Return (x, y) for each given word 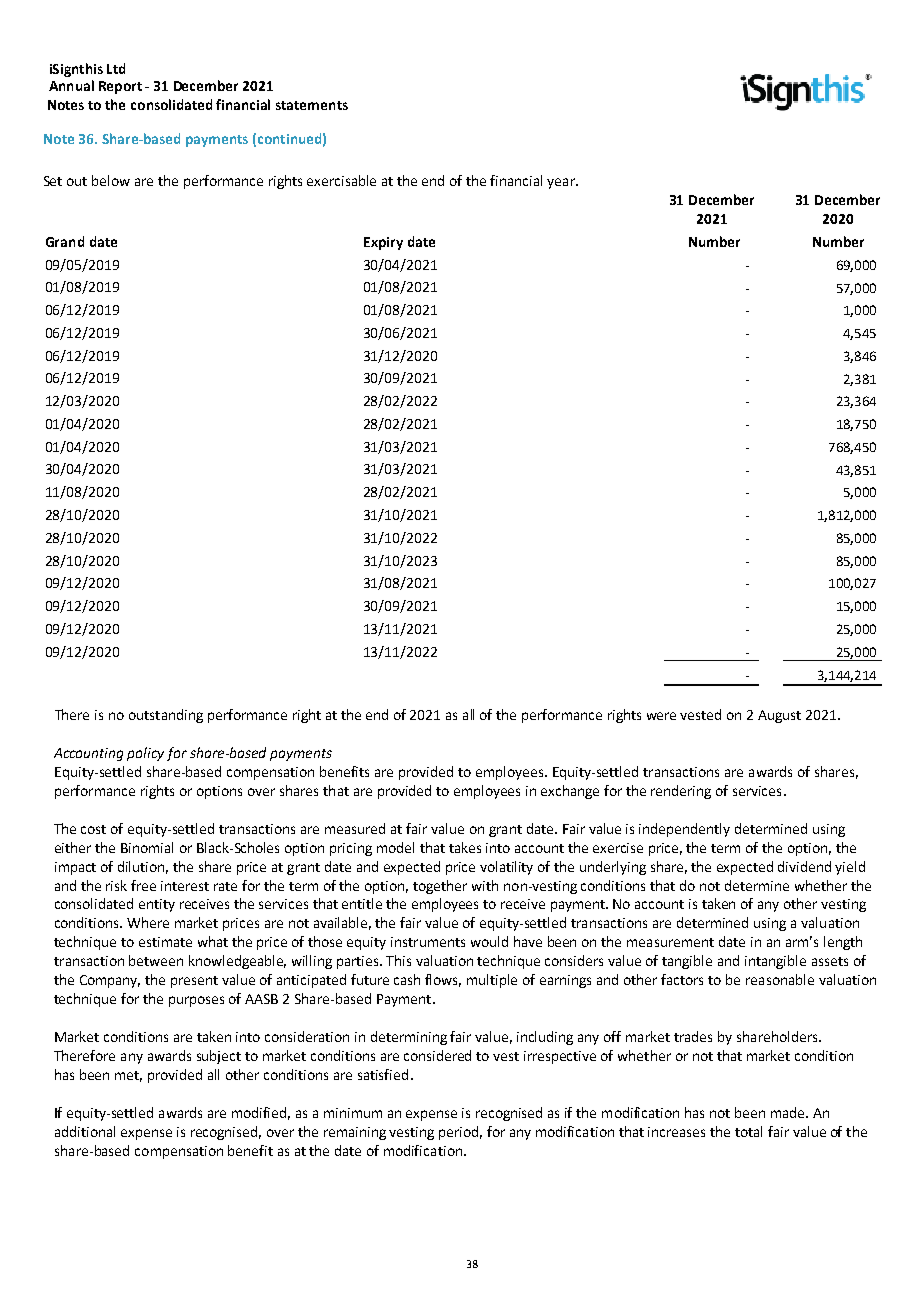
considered (437, 1055)
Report (120, 87)
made (789, 1112)
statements (312, 105)
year (562, 183)
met (128, 1076)
